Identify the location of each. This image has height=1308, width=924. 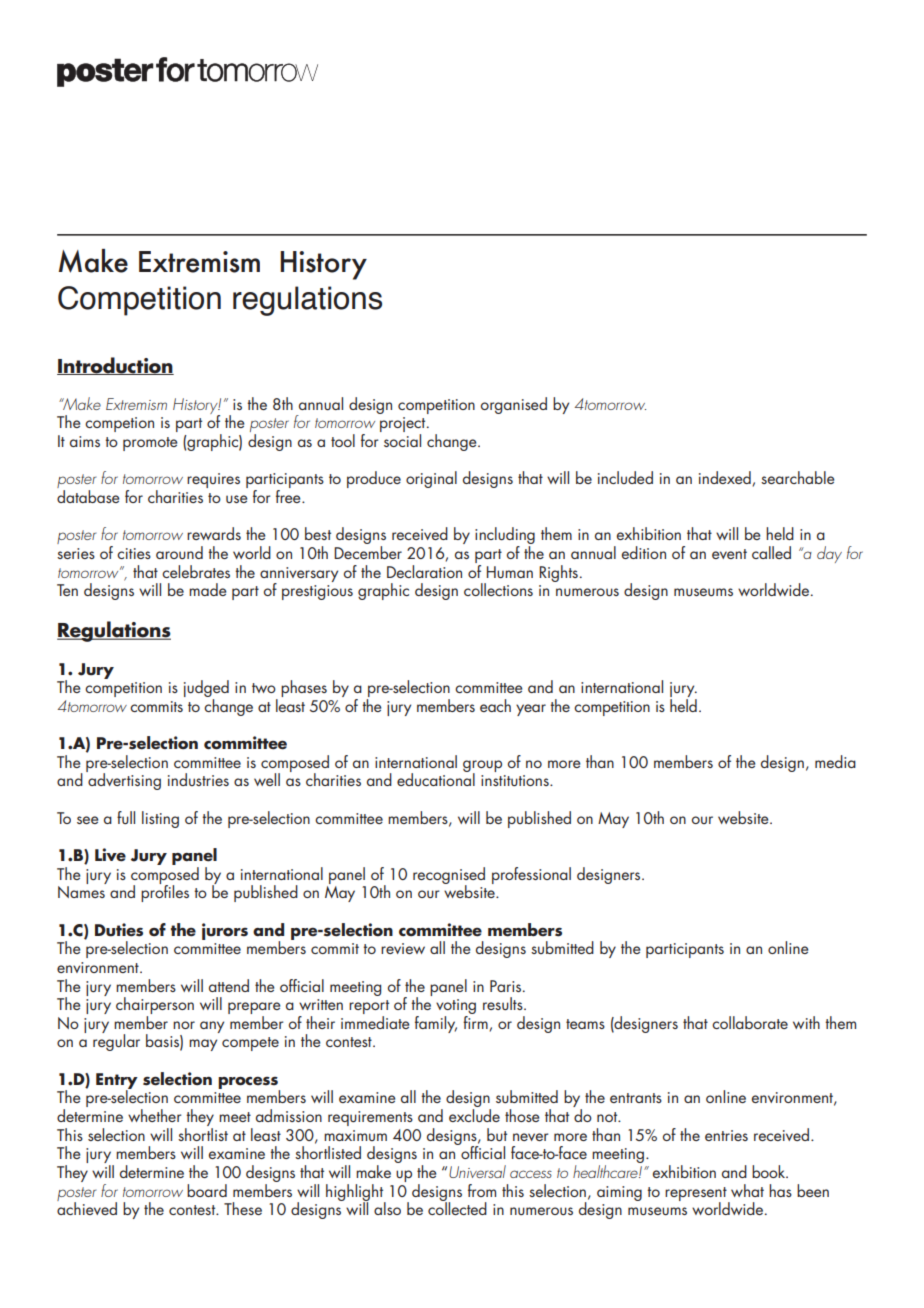
(495, 705).
